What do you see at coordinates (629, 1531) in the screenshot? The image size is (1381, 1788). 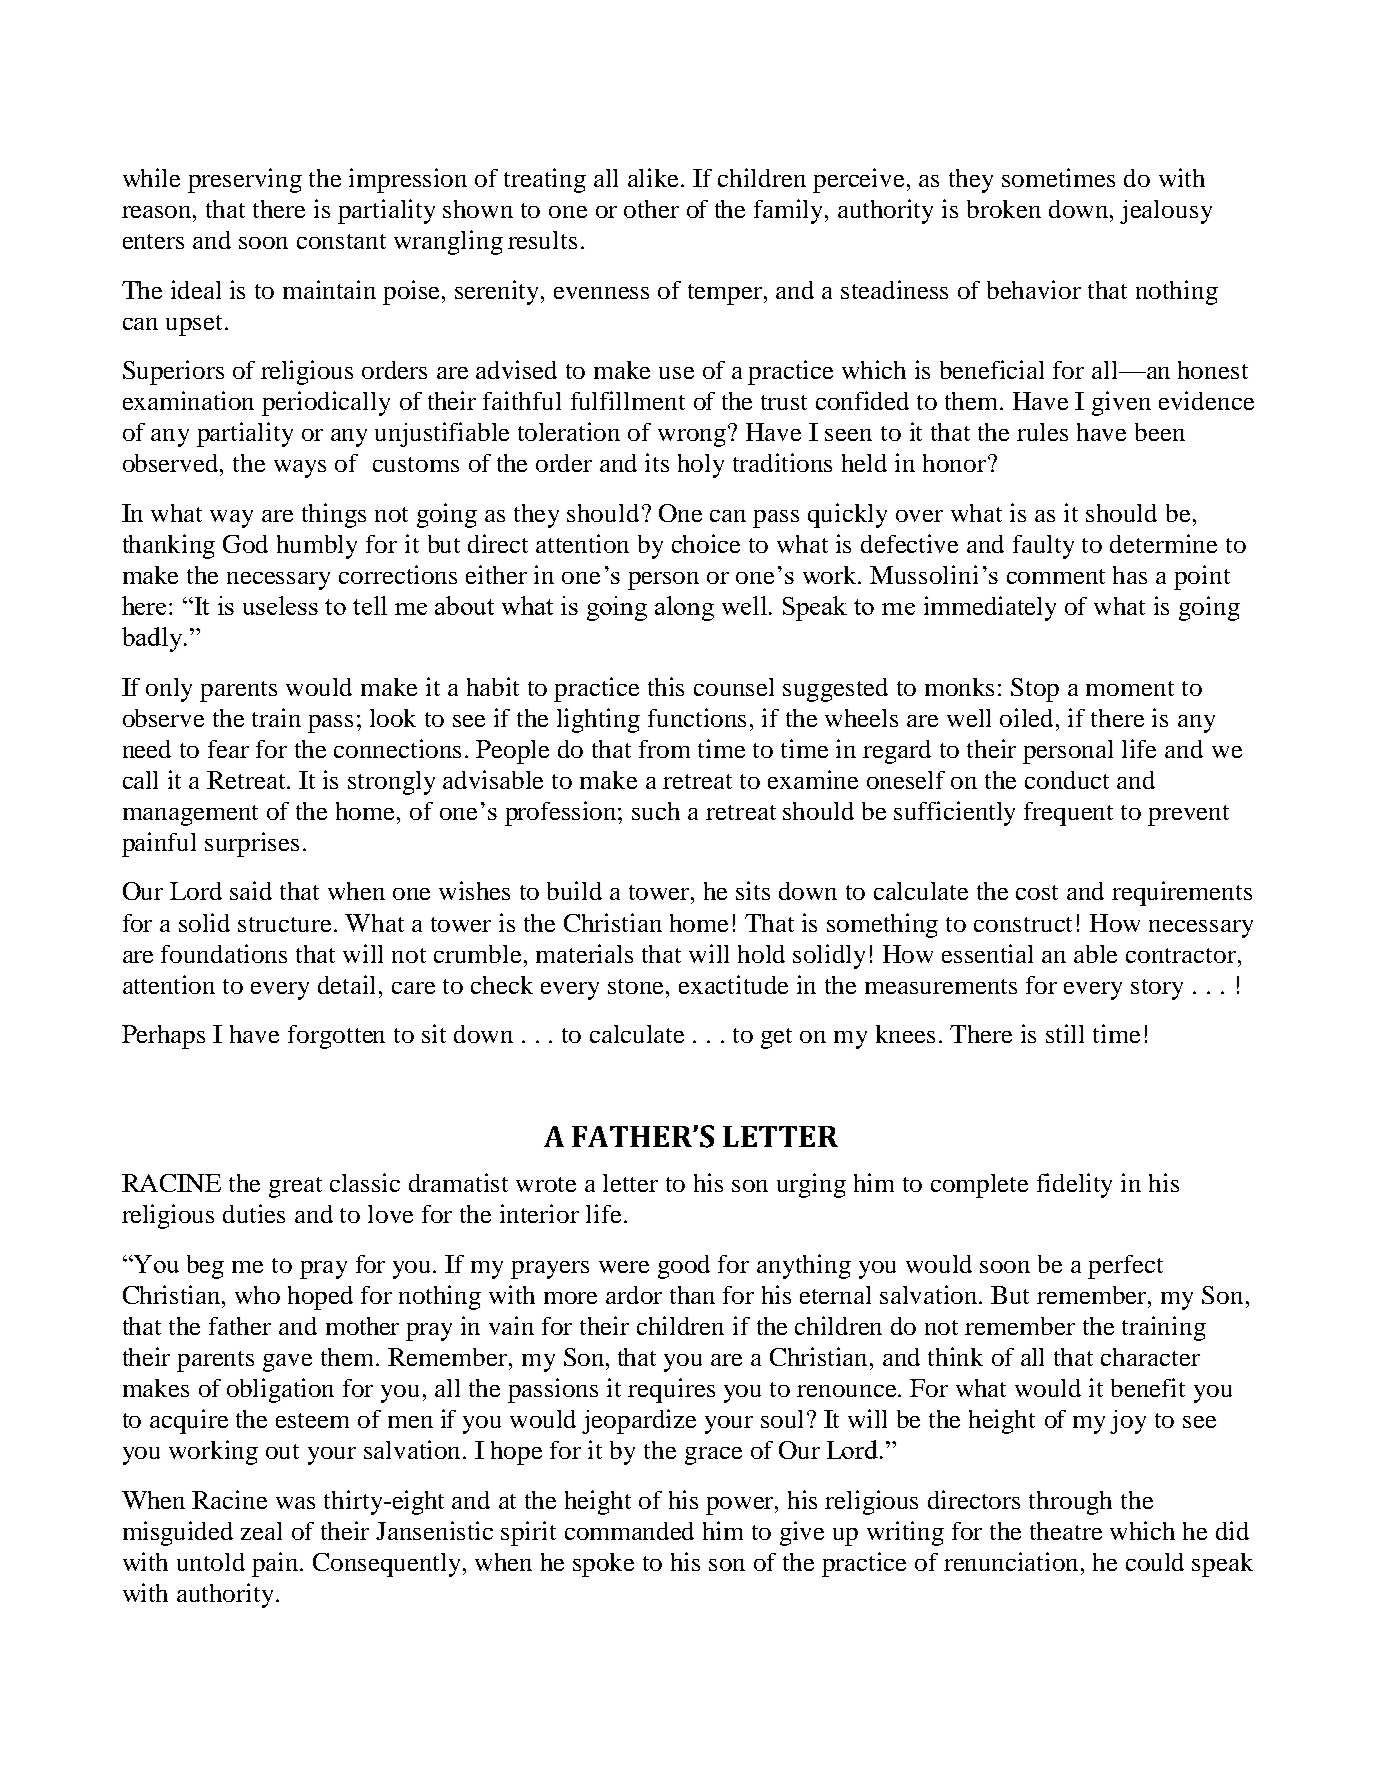 I see `commanded` at bounding box center [629, 1531].
